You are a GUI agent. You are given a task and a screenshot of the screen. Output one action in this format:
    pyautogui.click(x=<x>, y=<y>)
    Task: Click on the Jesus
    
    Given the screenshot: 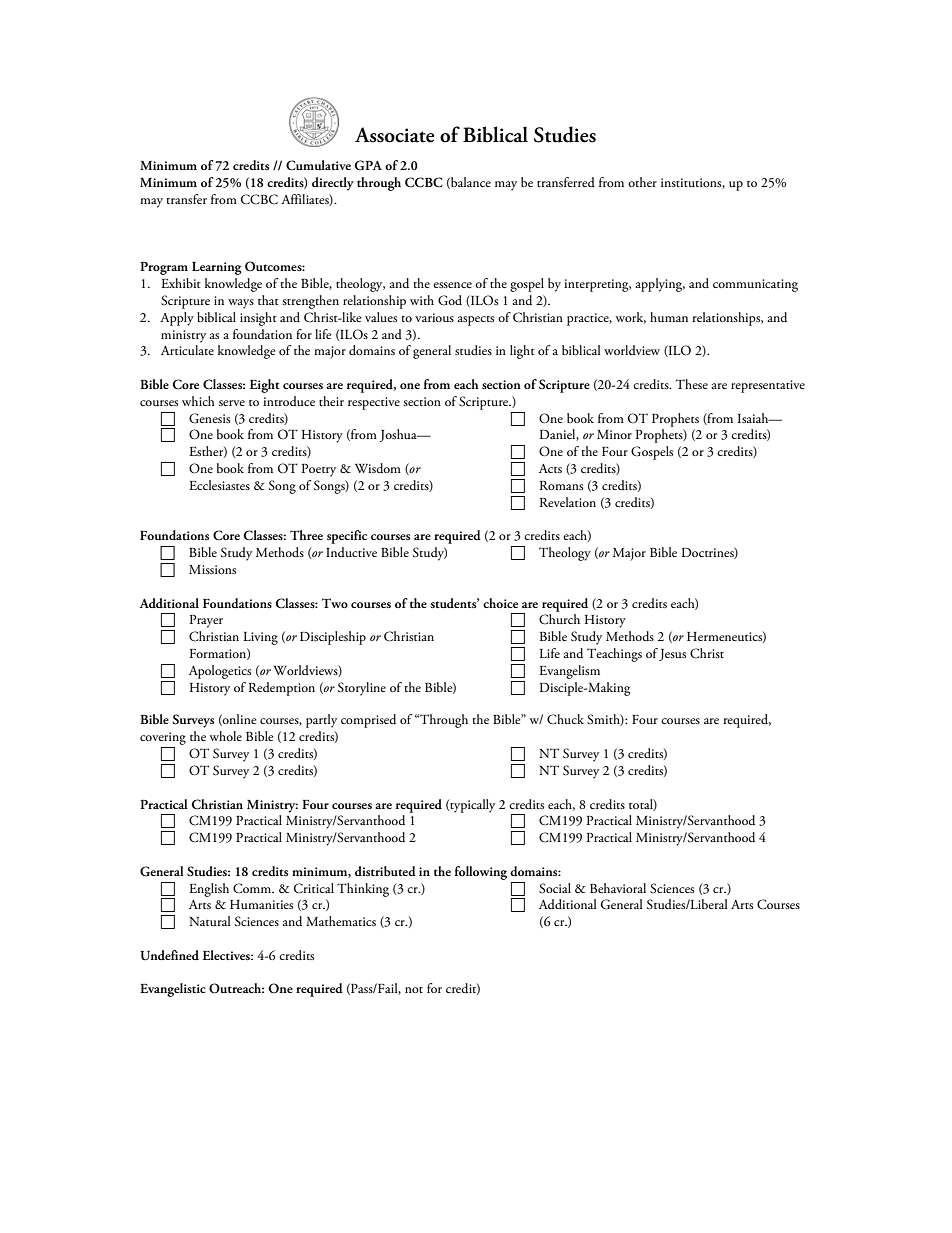 What is the action you would take?
    pyautogui.click(x=672, y=655)
